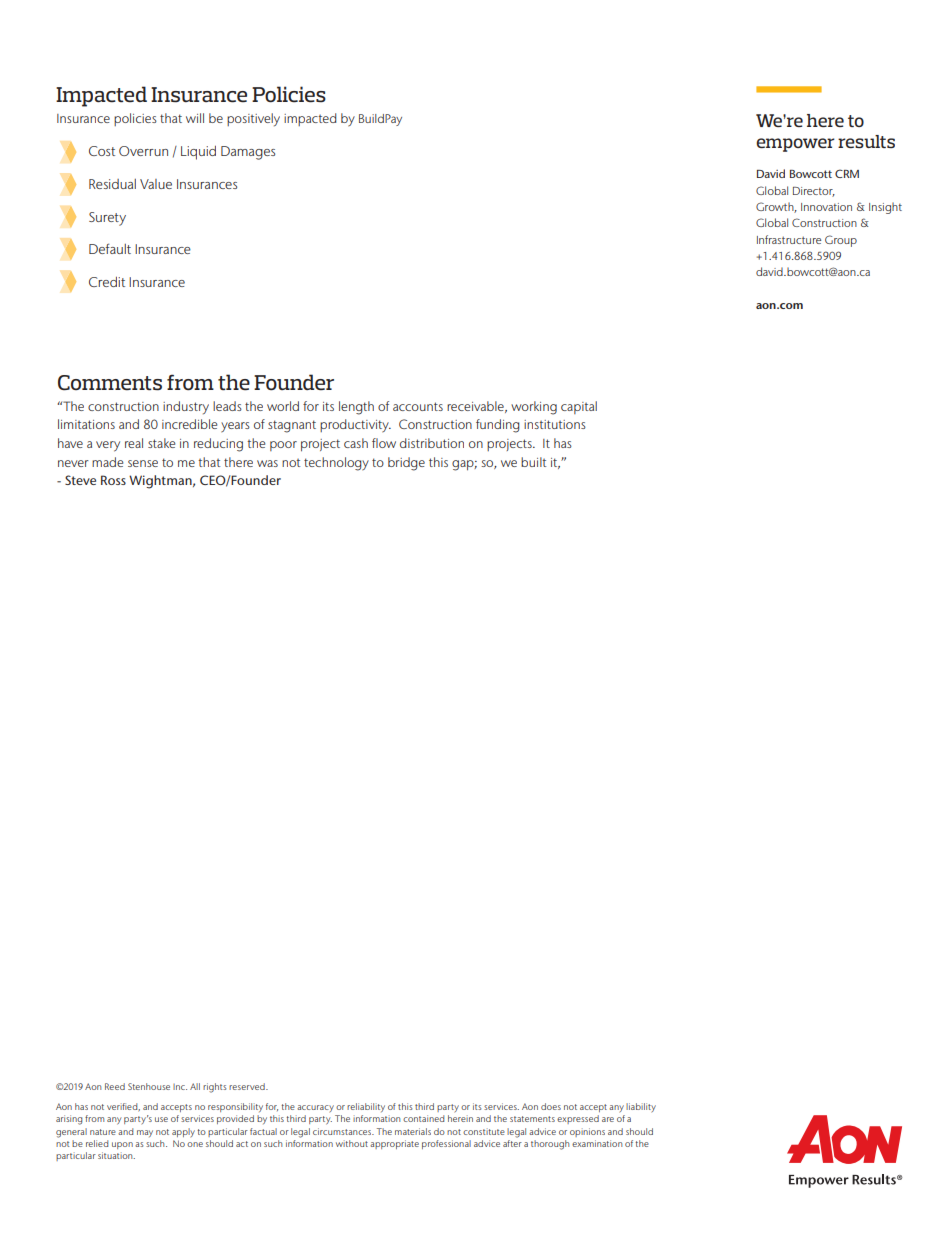 The height and width of the document is (1233, 952). What do you see at coordinates (533, 462) in the document?
I see `built` at bounding box center [533, 462].
